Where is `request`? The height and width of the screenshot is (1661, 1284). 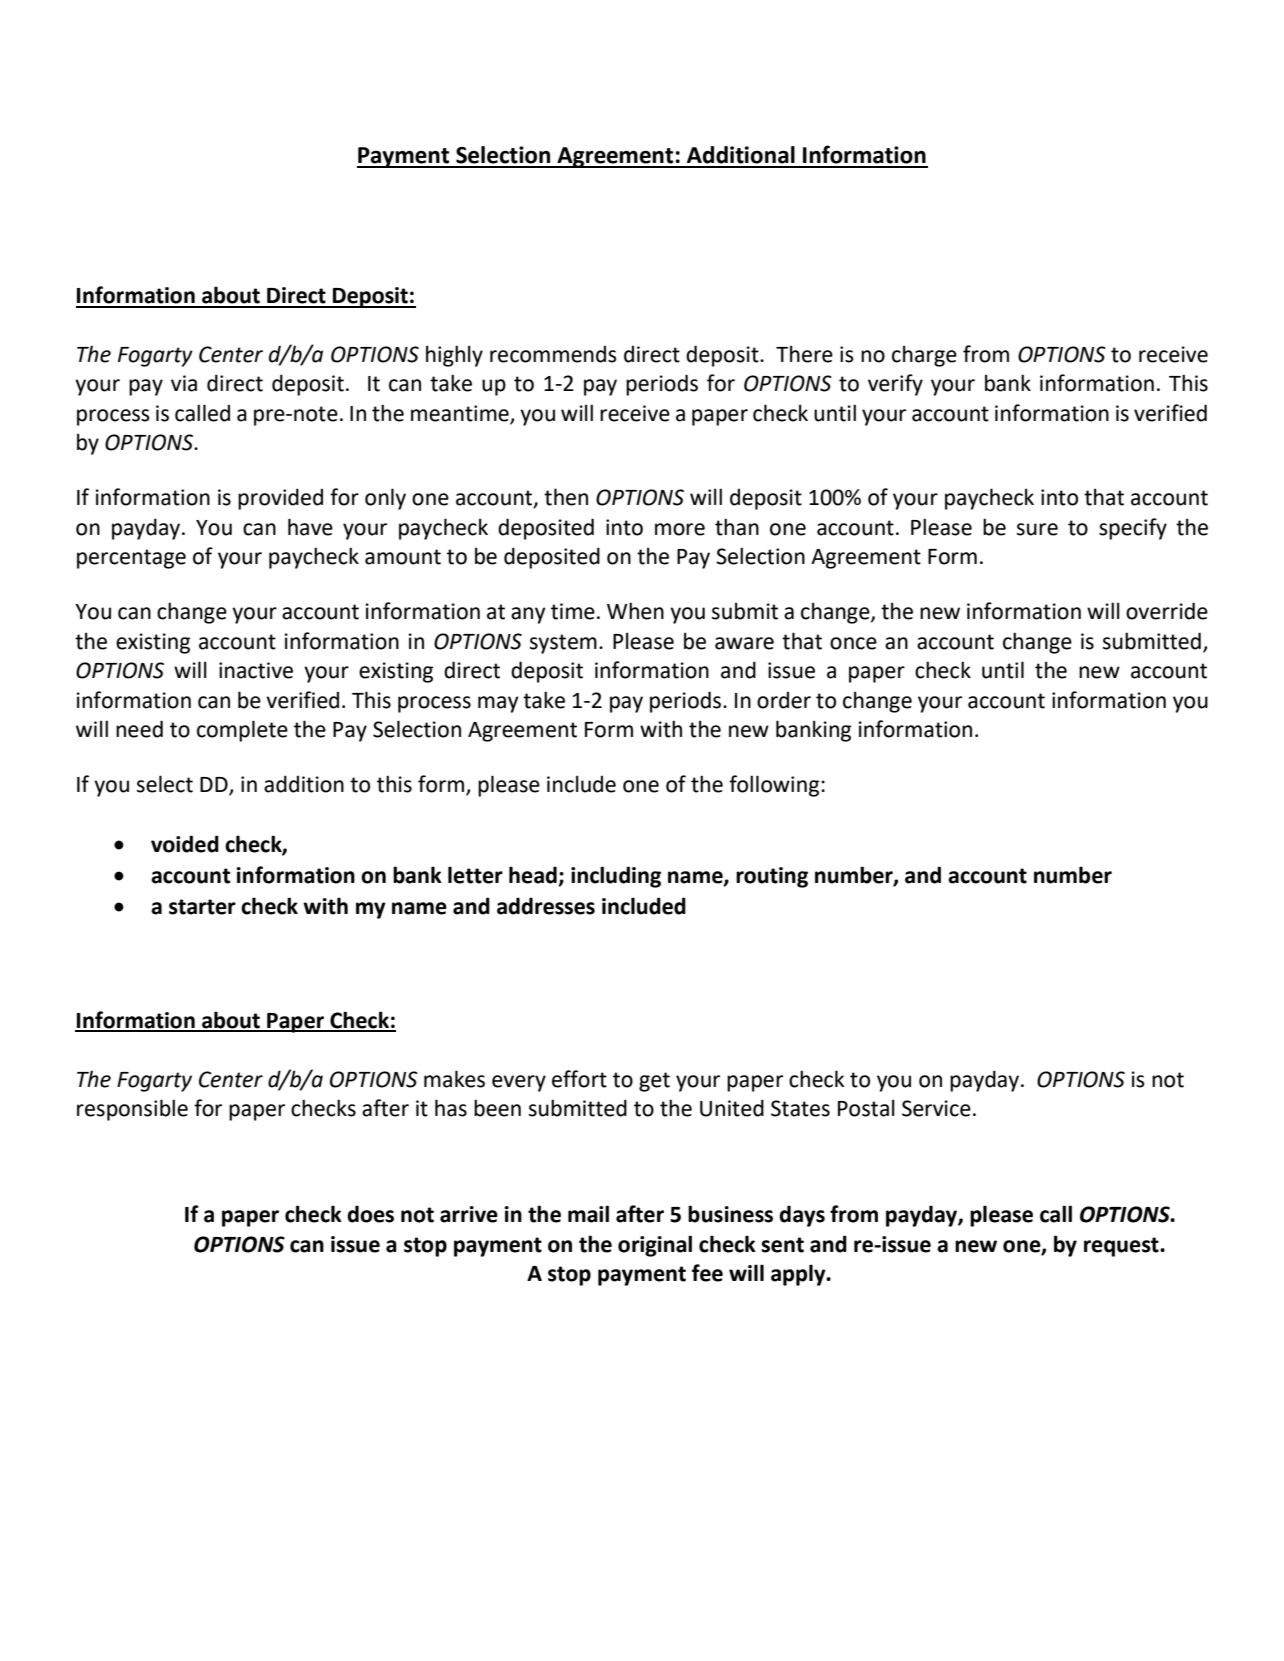 request is located at coordinates (1122, 1247).
